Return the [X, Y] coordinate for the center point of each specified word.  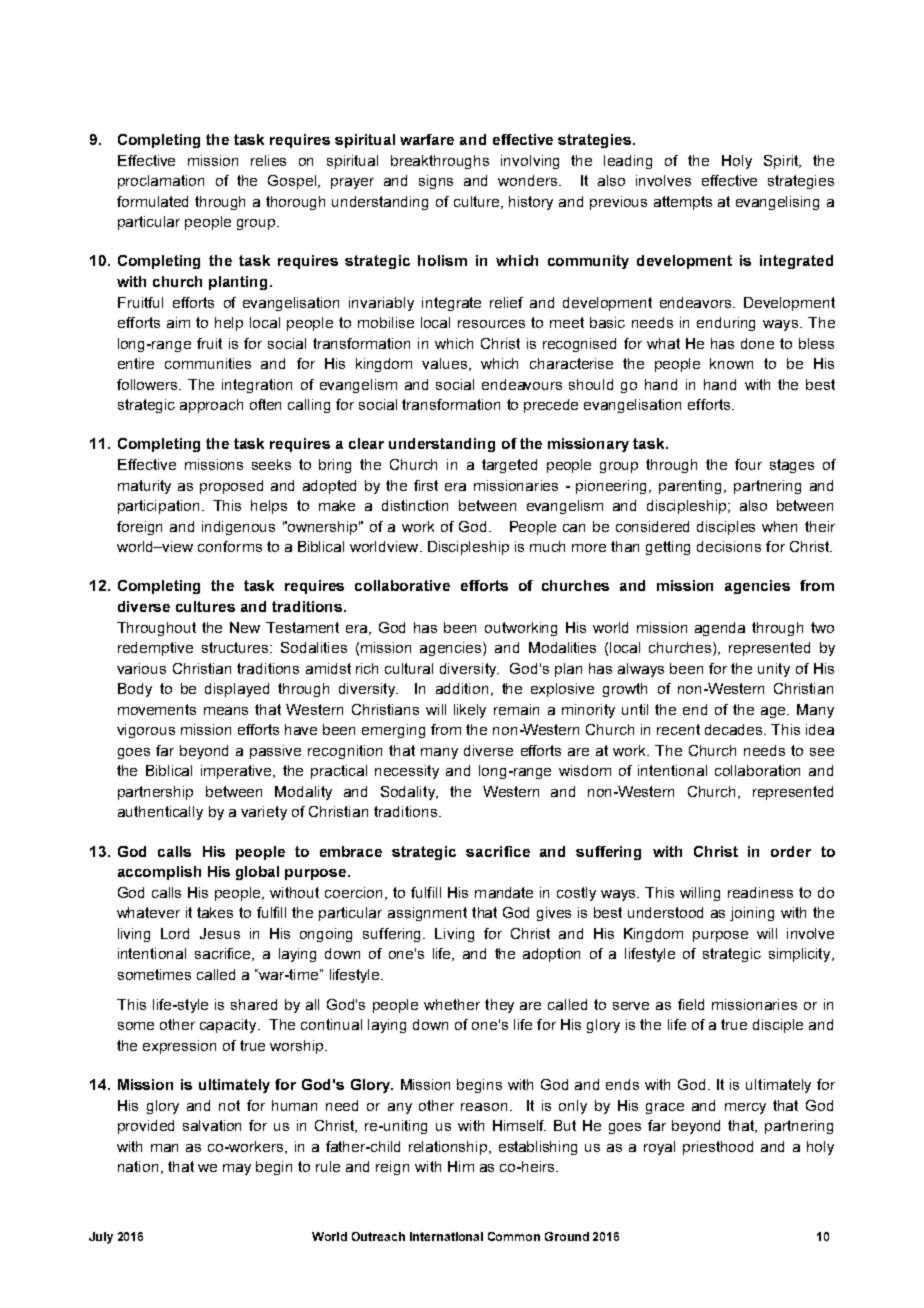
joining [752, 914]
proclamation [161, 182]
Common [514, 1236]
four [748, 464]
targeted [509, 466]
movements [157, 709]
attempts [683, 203]
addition [462, 688]
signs [436, 182]
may [237, 1169]
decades [735, 729]
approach [211, 406]
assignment [427, 914]
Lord [175, 933]
